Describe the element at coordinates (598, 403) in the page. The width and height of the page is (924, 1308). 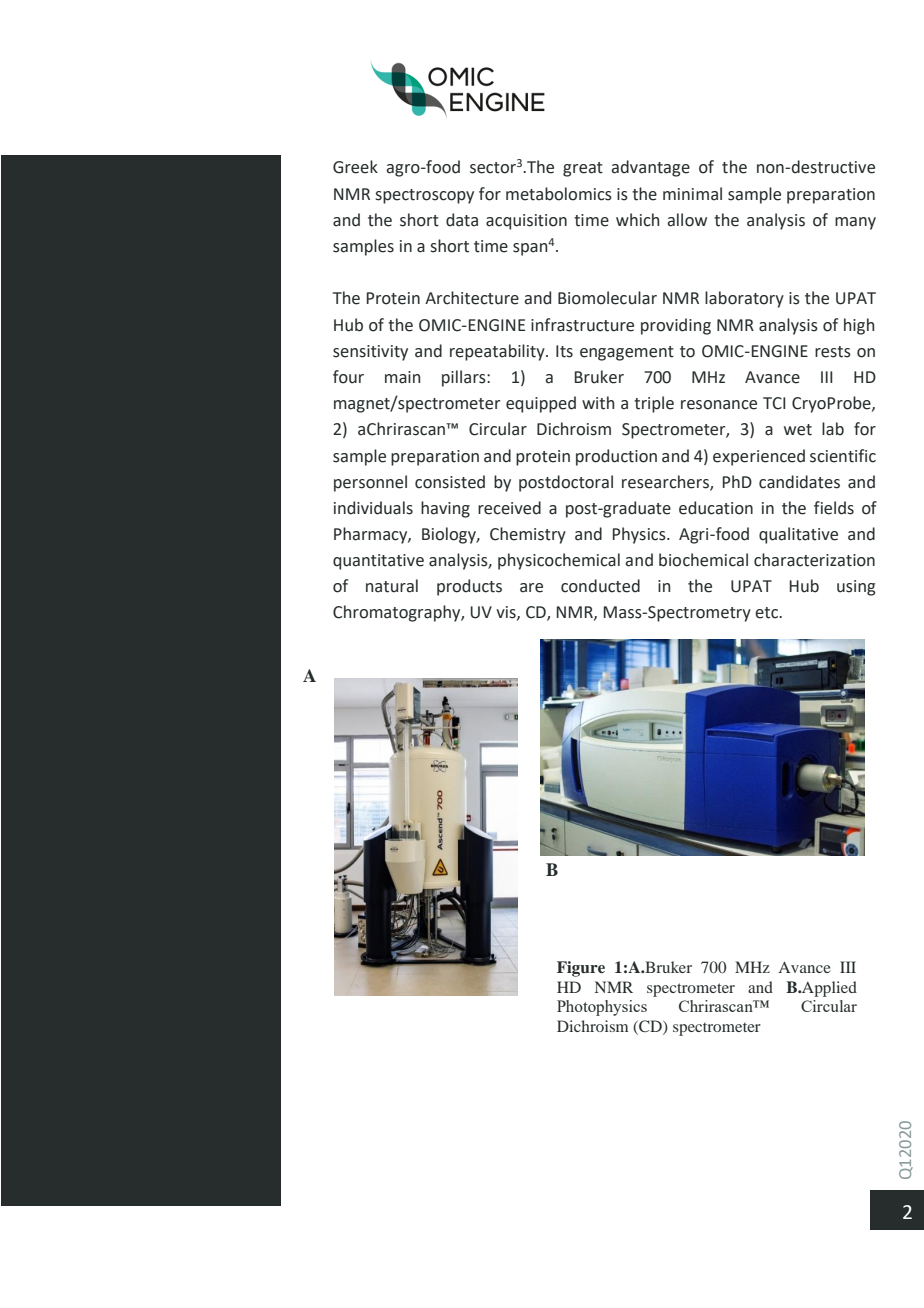
I see `with` at that location.
